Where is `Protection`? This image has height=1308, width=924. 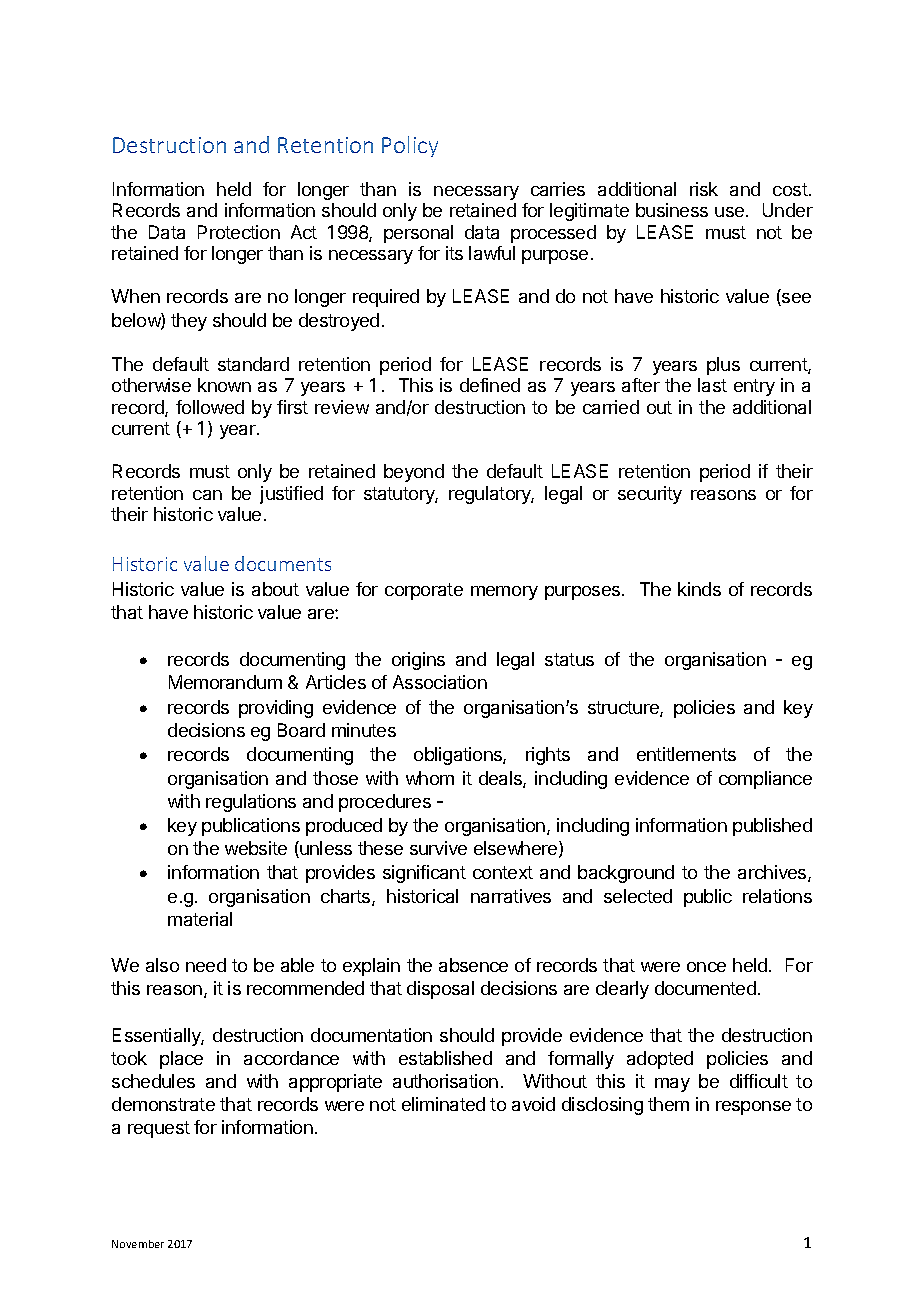
Protection is located at coordinates (239, 232).
